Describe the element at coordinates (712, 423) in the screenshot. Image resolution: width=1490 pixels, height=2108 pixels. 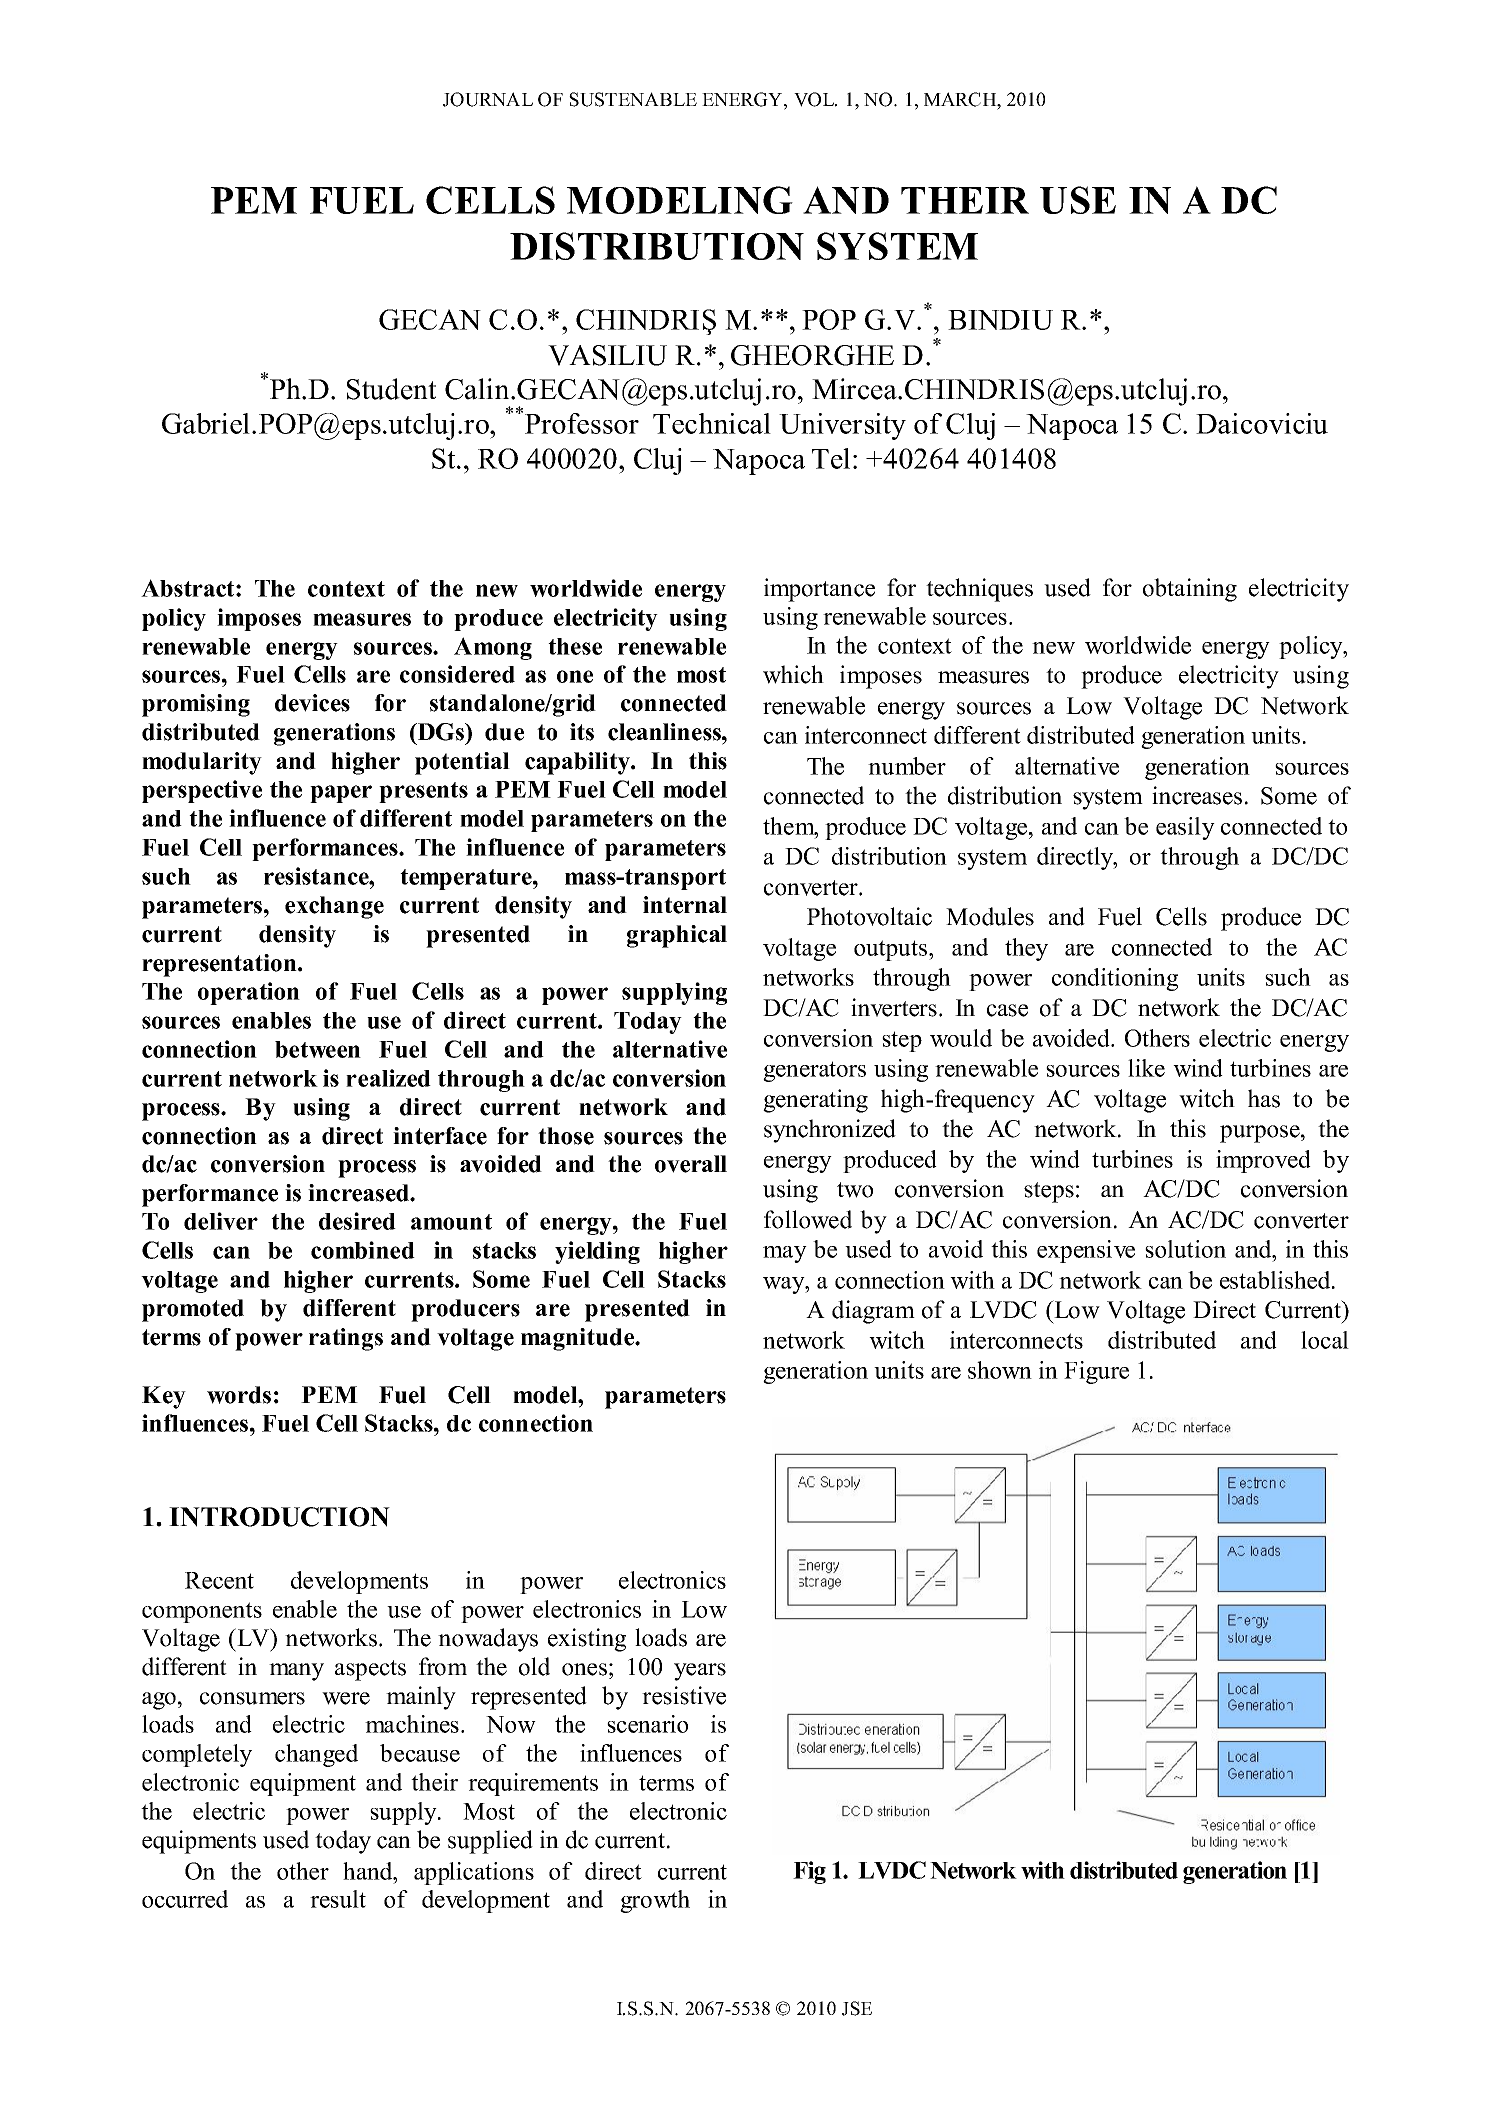
I see `Technical` at that location.
